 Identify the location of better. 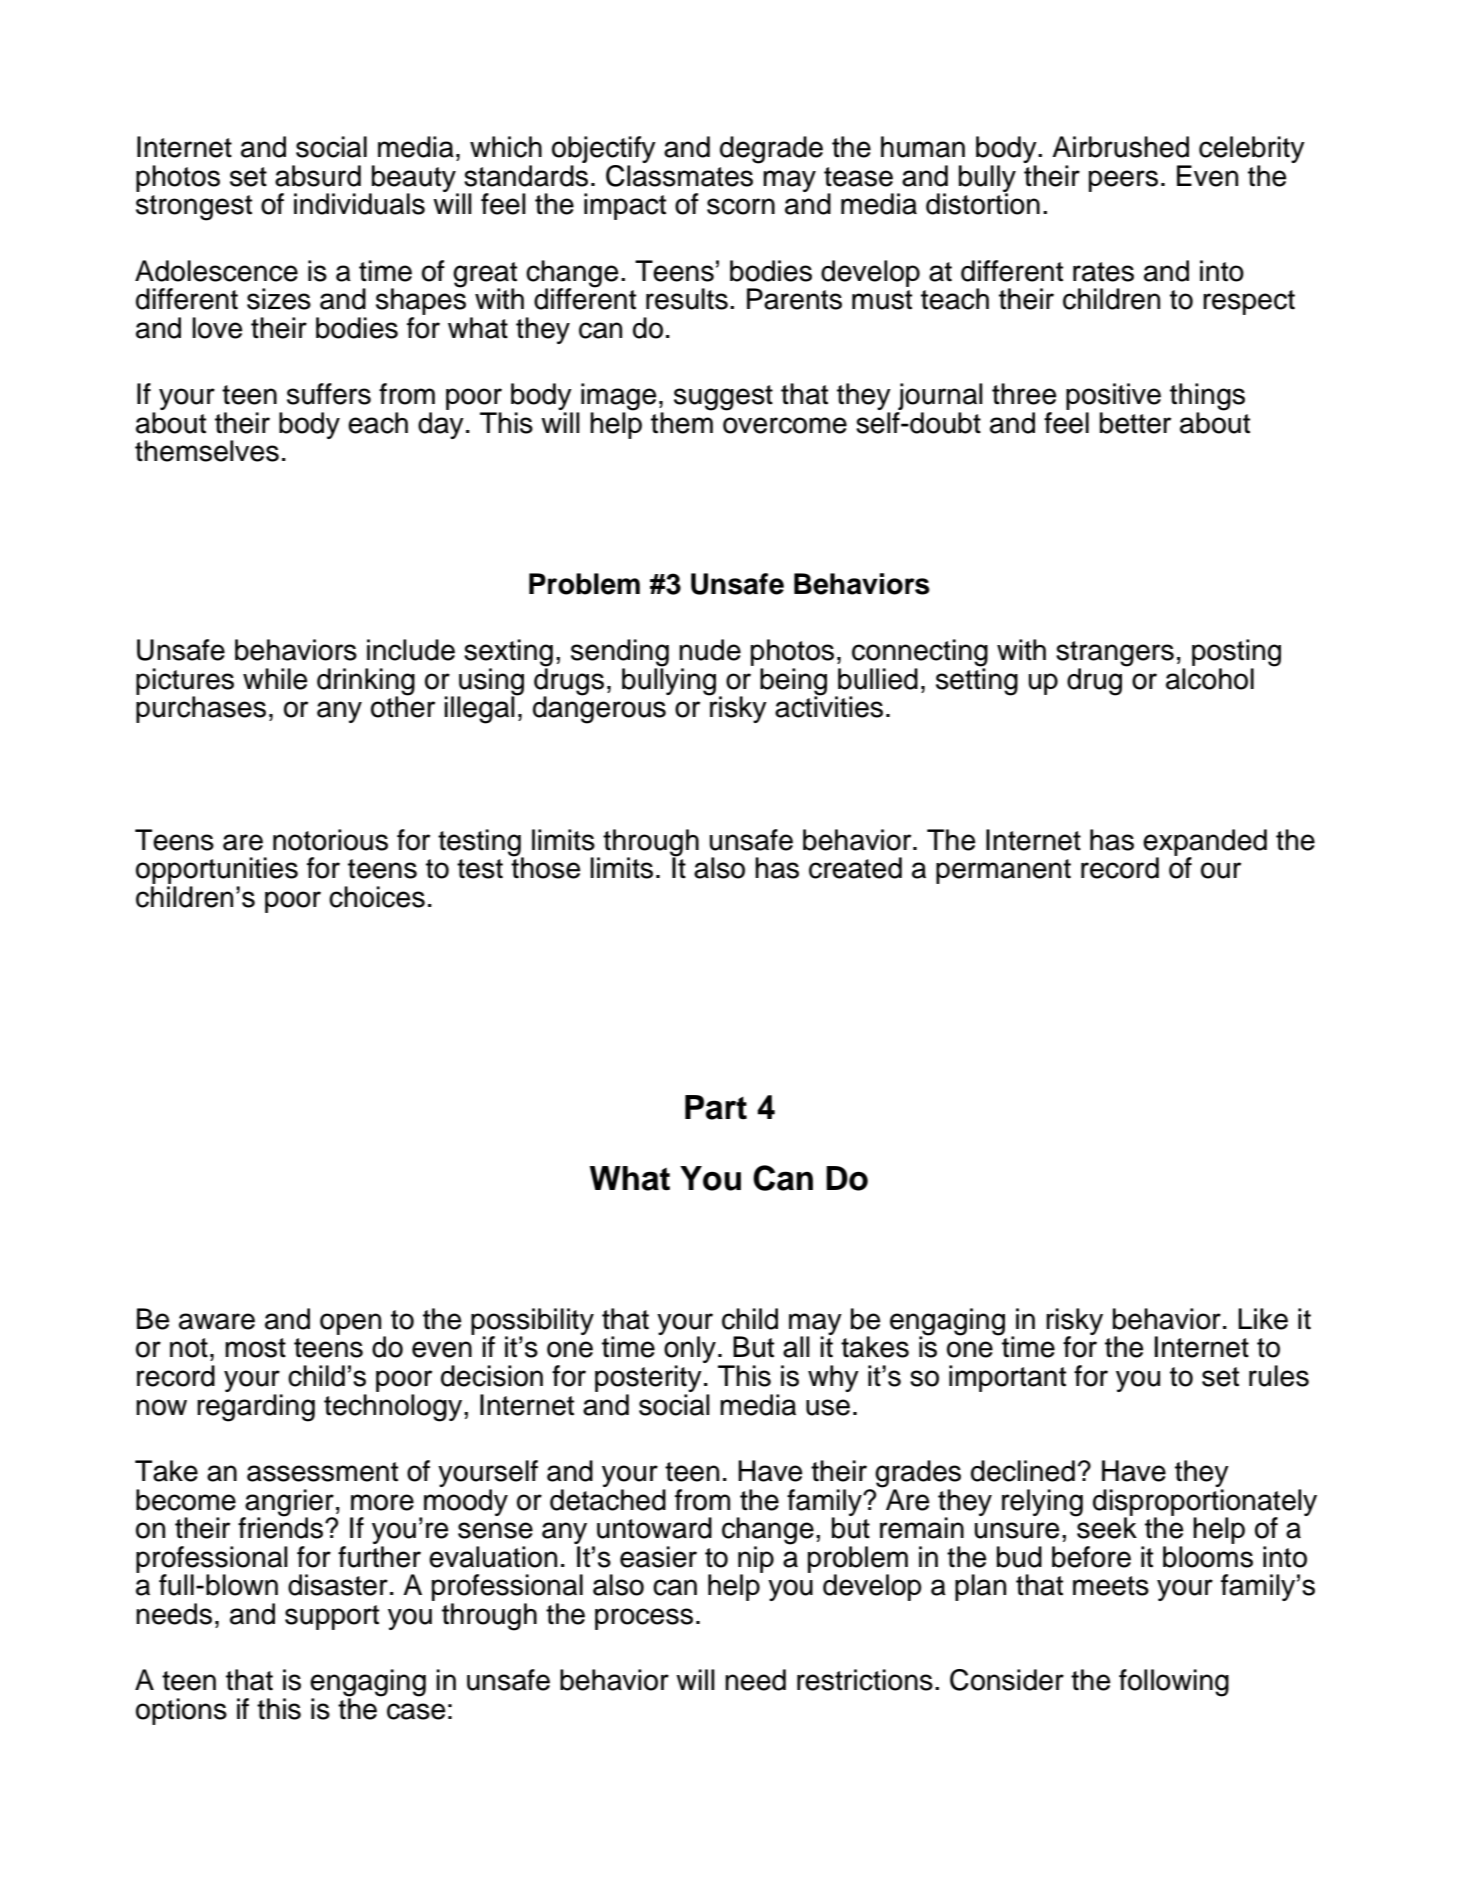
(1135, 423).
